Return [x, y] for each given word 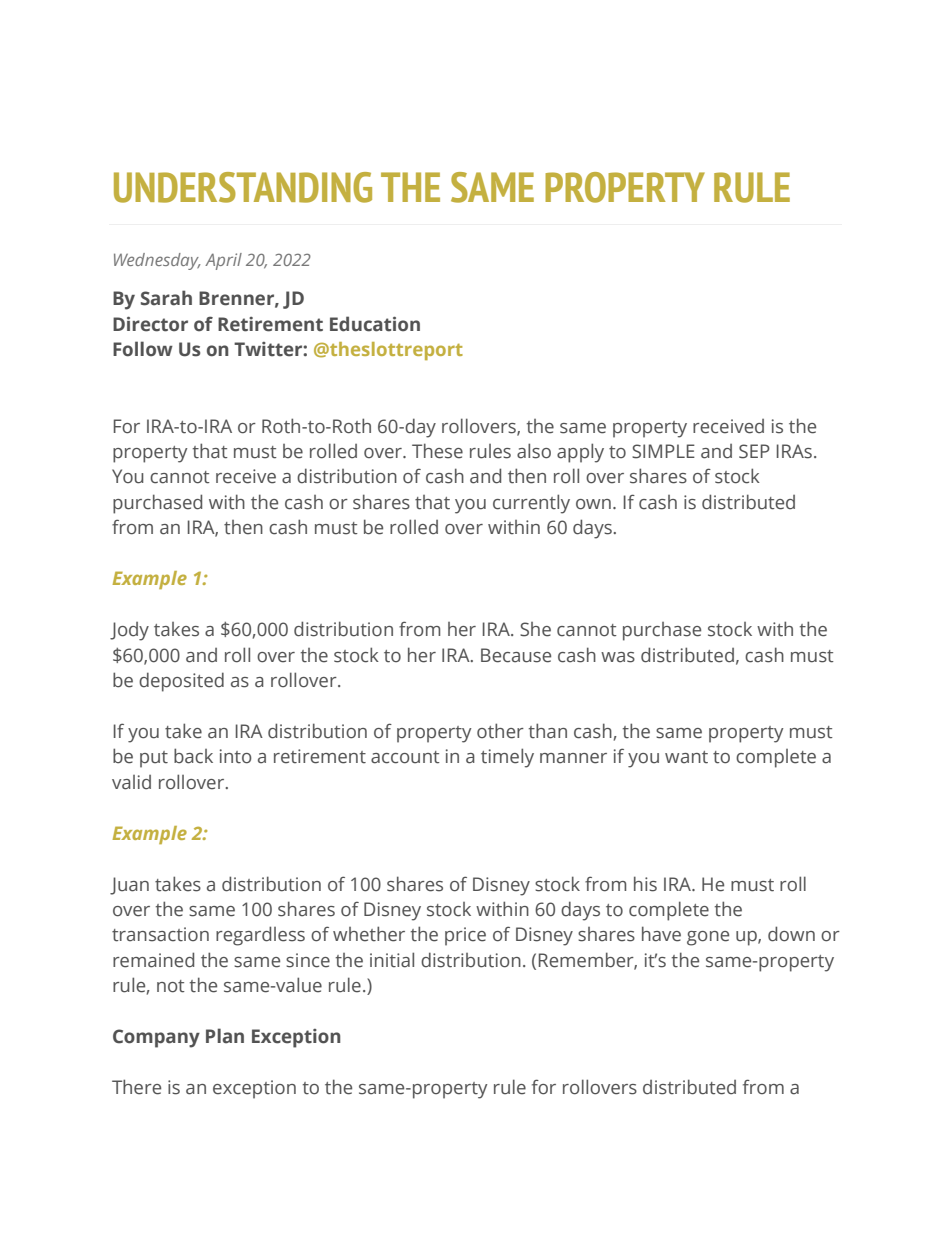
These [437, 451]
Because [516, 655]
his [645, 884]
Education [375, 324]
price [465, 936]
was [618, 657]
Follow [143, 349]
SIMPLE [663, 451]
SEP [754, 451]
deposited [181, 682]
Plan [225, 1036]
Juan [129, 886]
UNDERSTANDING [243, 187]
